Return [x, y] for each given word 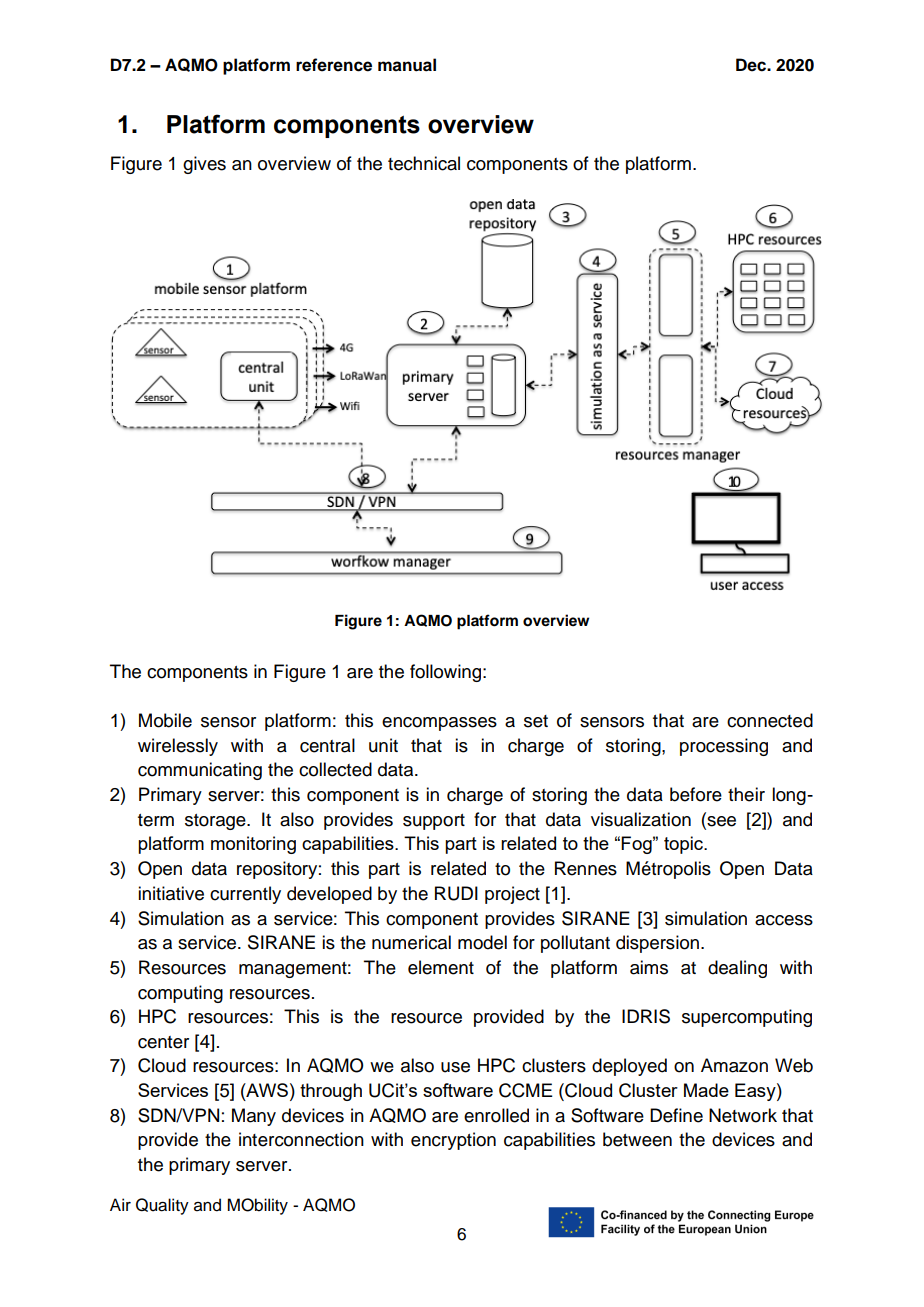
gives [204, 165]
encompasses [439, 724]
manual [407, 65]
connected [770, 720]
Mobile [165, 720]
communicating [200, 771]
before [696, 794]
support [434, 822]
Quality [162, 1206]
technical [424, 163]
